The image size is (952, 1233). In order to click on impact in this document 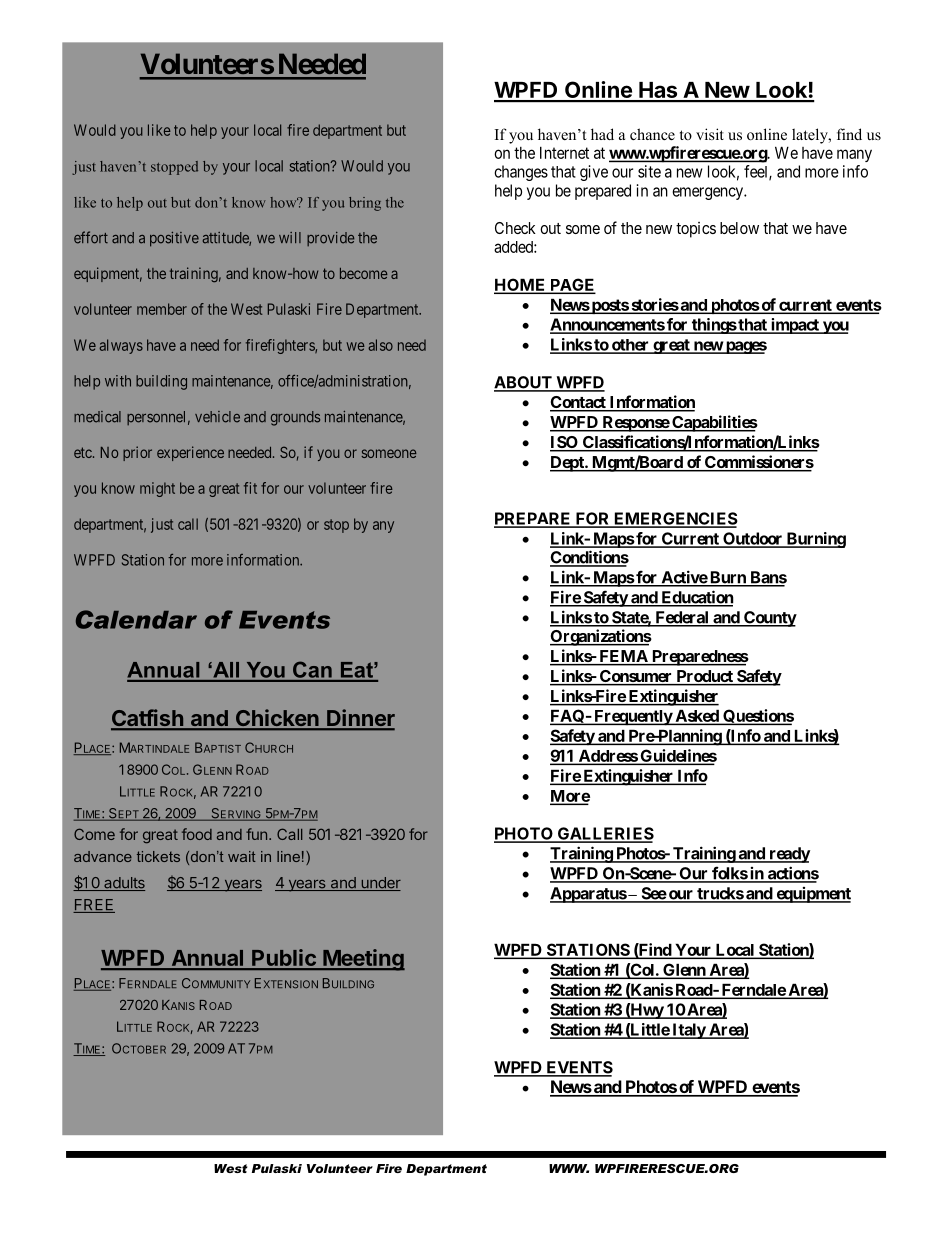, I will do `click(794, 326)`.
